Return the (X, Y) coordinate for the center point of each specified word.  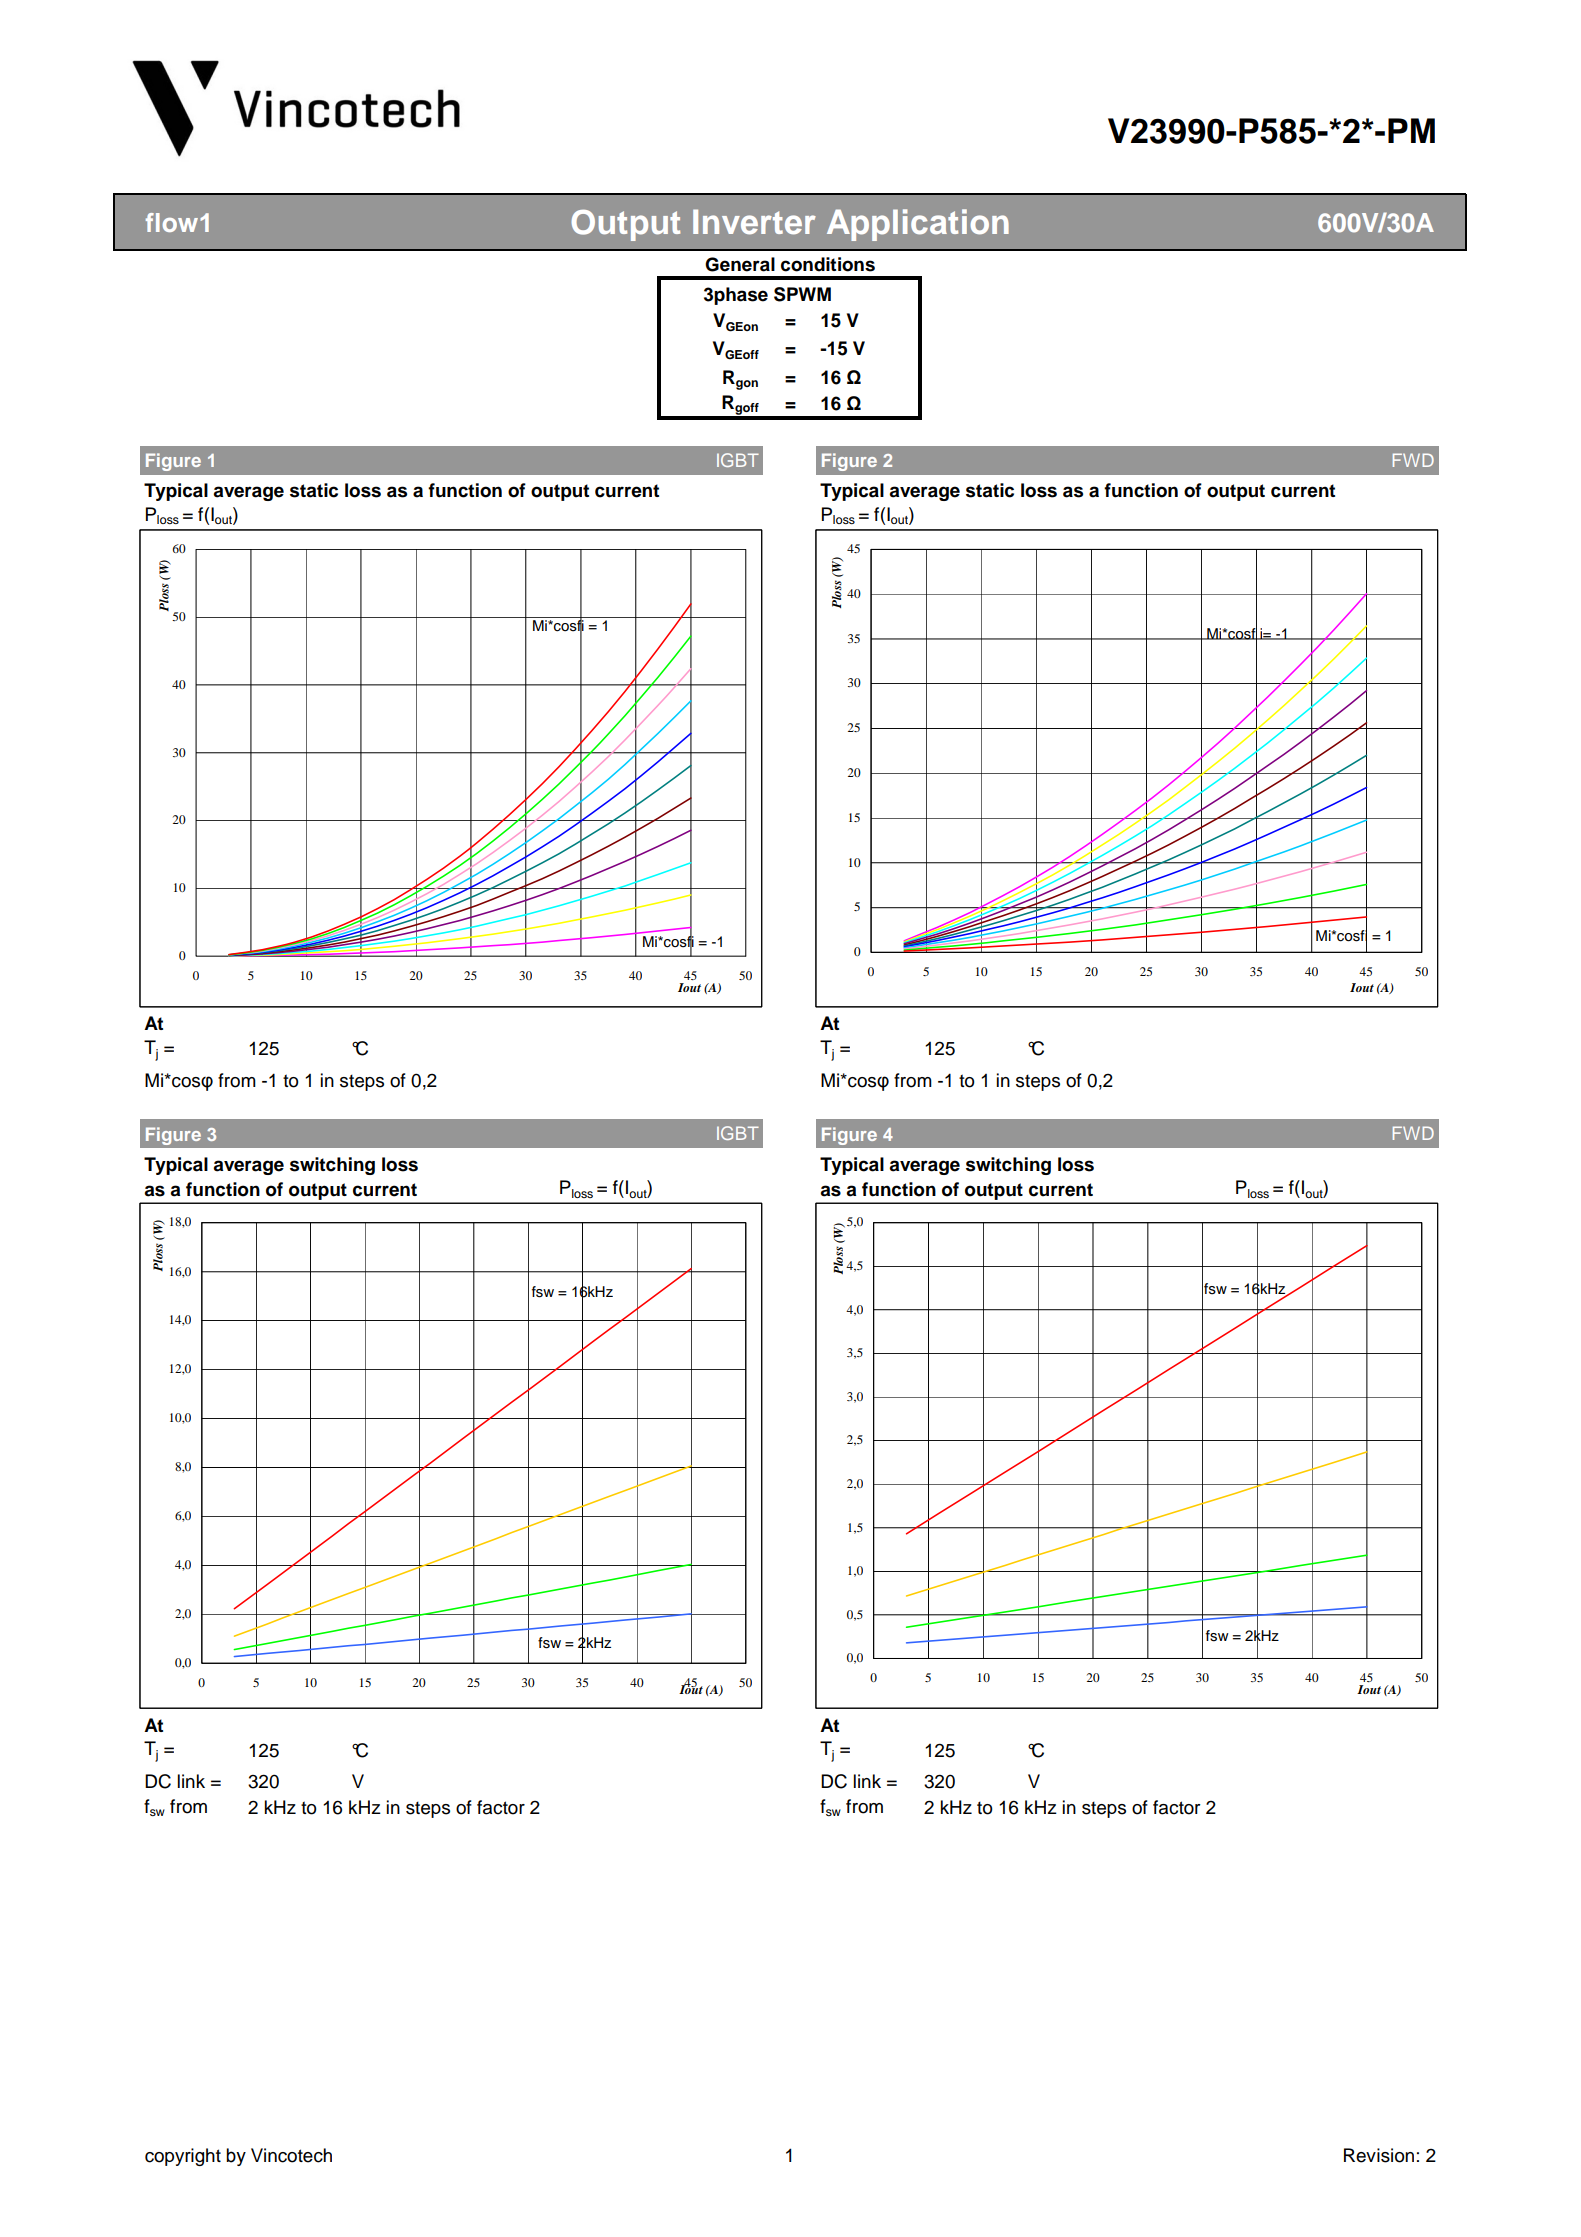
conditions (828, 264)
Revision (1379, 2155)
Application (918, 225)
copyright (183, 2157)
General (740, 264)
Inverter (754, 222)
